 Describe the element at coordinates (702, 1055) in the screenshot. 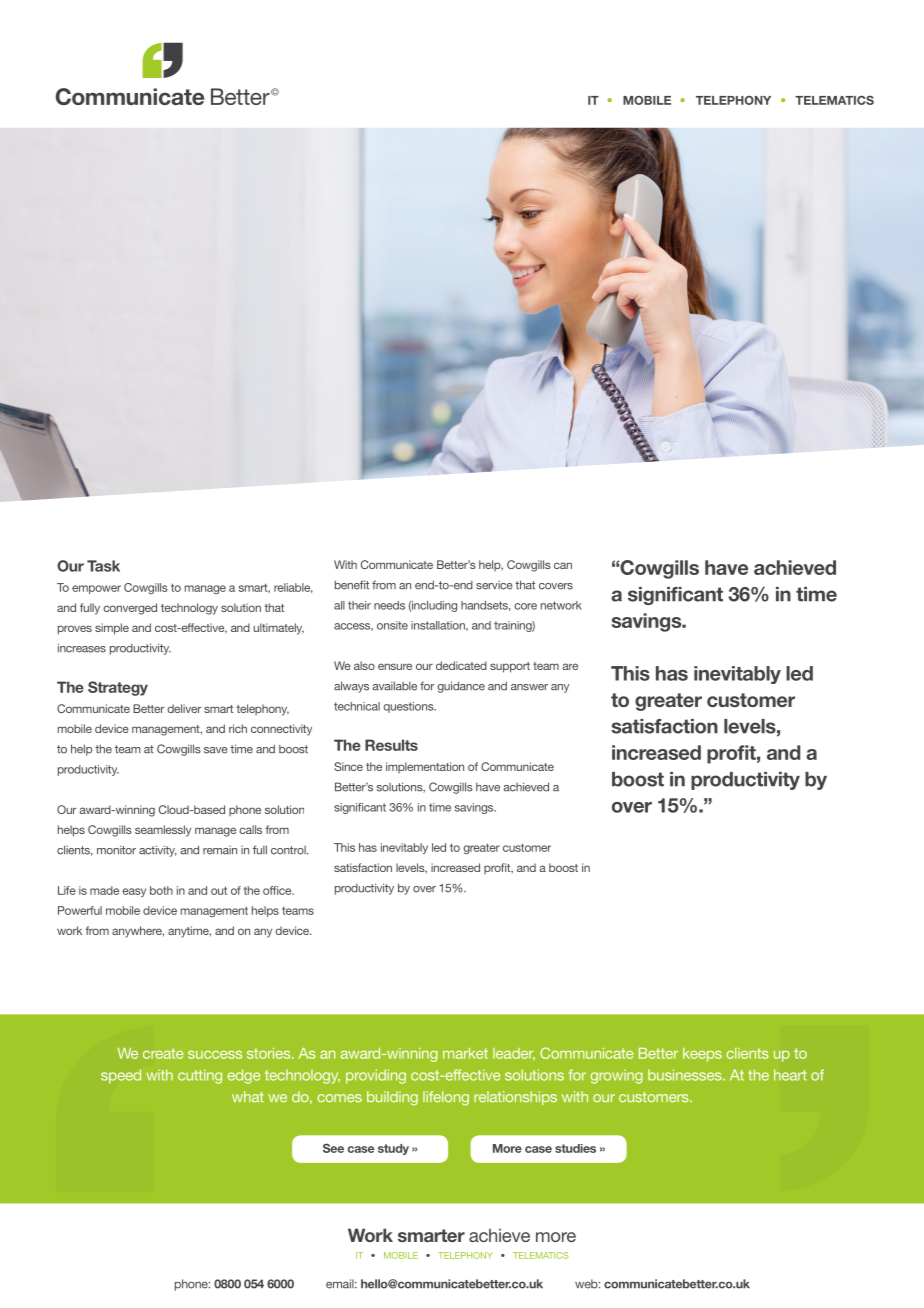

I see `keeps` at that location.
